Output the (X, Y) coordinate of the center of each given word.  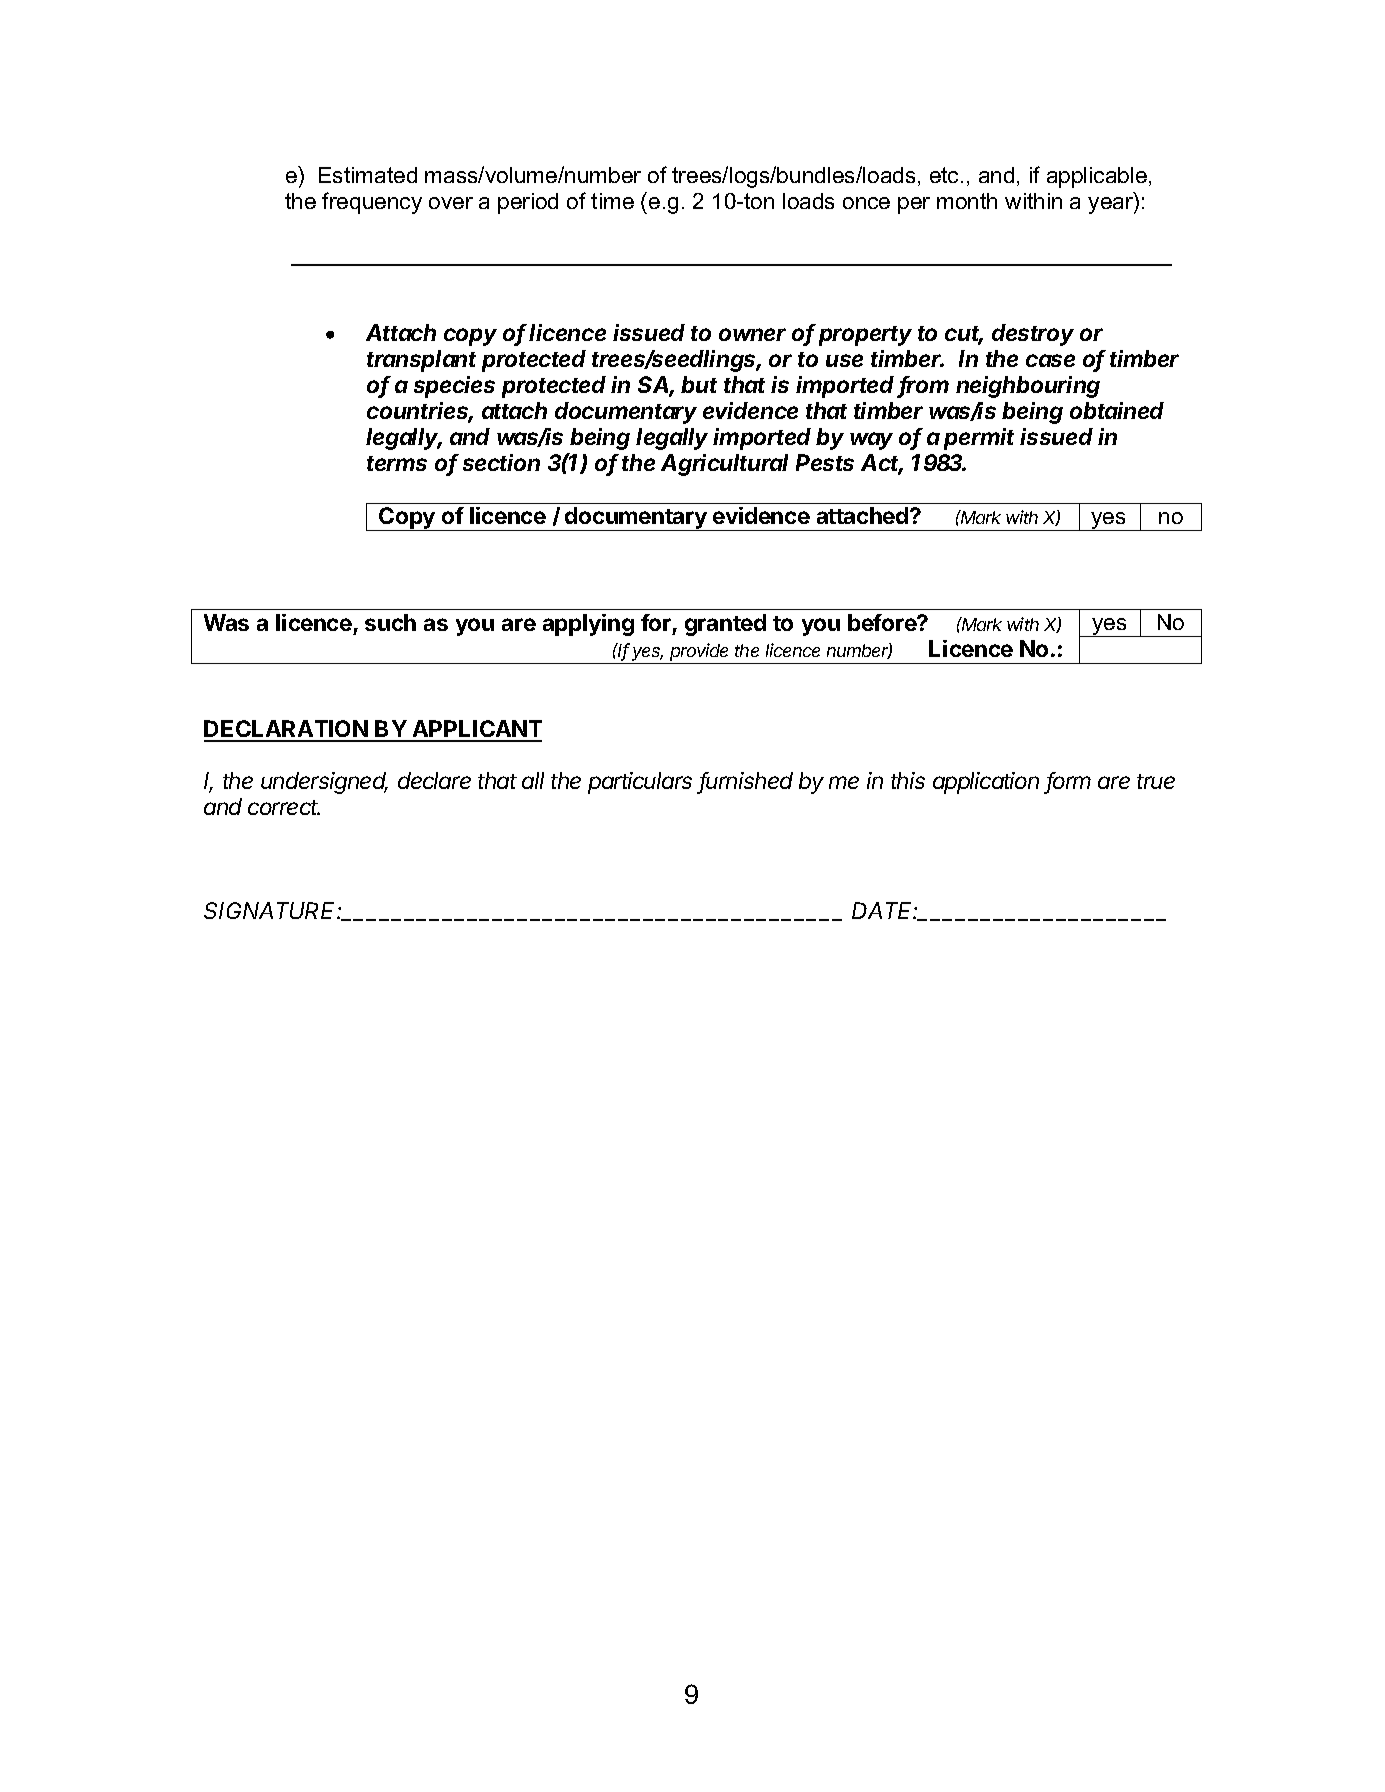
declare (434, 780)
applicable (1097, 177)
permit (979, 439)
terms (397, 463)
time (612, 201)
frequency (372, 203)
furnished (746, 782)
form (1069, 782)
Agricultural (724, 465)
